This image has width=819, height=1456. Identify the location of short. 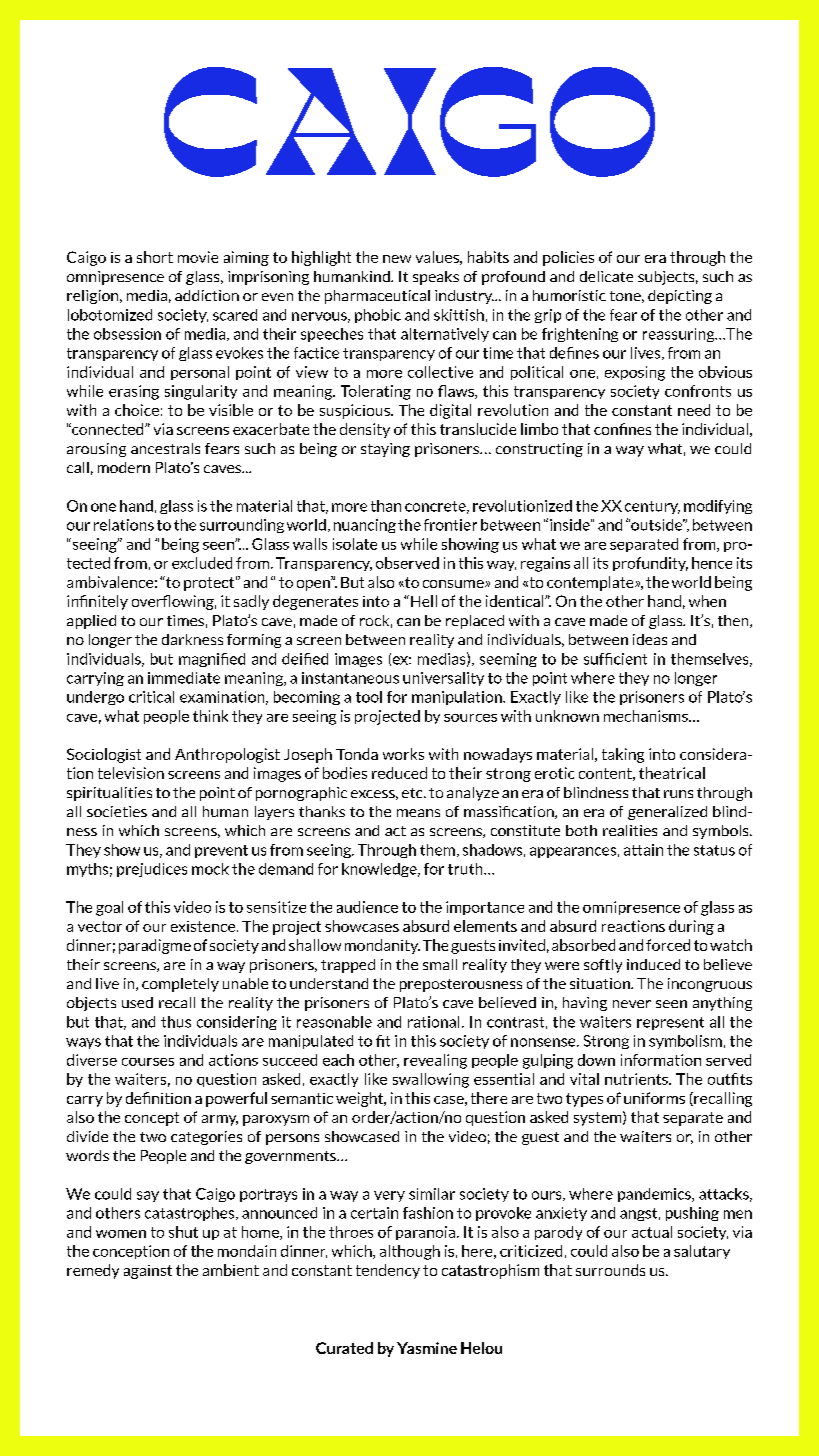
(155, 257).
